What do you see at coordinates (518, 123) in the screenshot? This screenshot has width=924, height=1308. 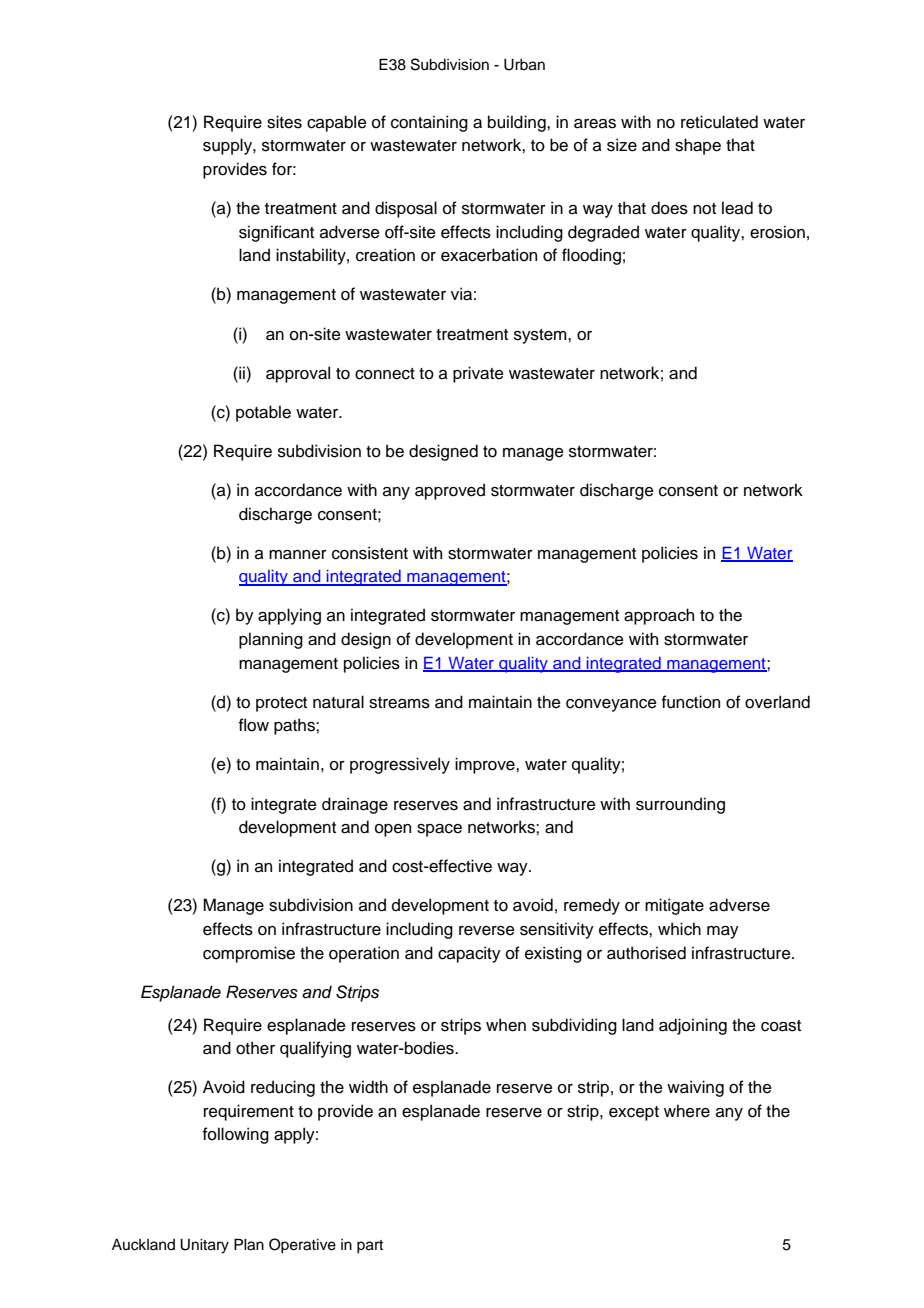 I see `building` at bounding box center [518, 123].
